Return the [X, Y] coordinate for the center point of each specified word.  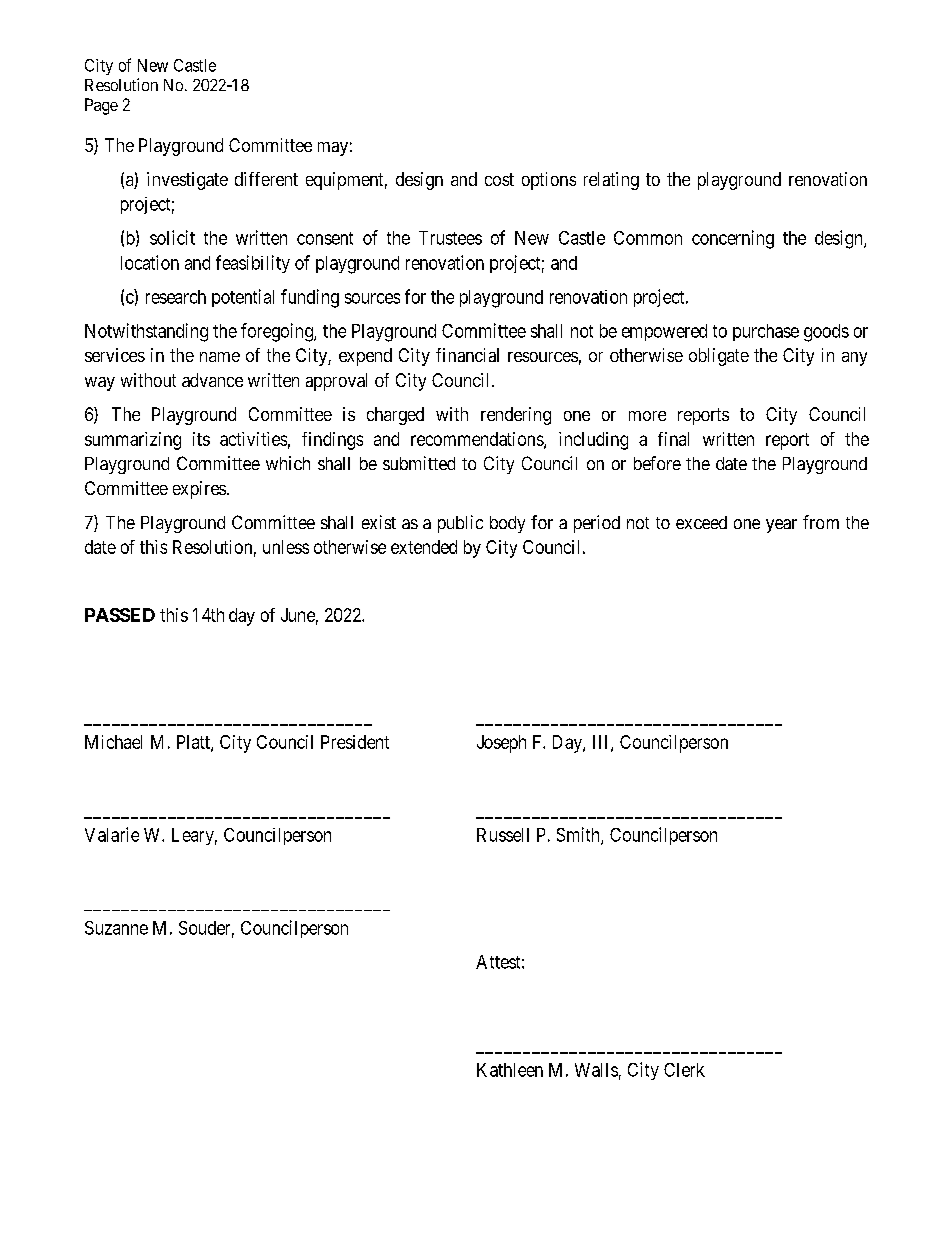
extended [424, 547]
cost [499, 179]
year [781, 526]
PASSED [120, 615]
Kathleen [510, 1070]
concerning [733, 239]
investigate [187, 181]
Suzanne [116, 928]
